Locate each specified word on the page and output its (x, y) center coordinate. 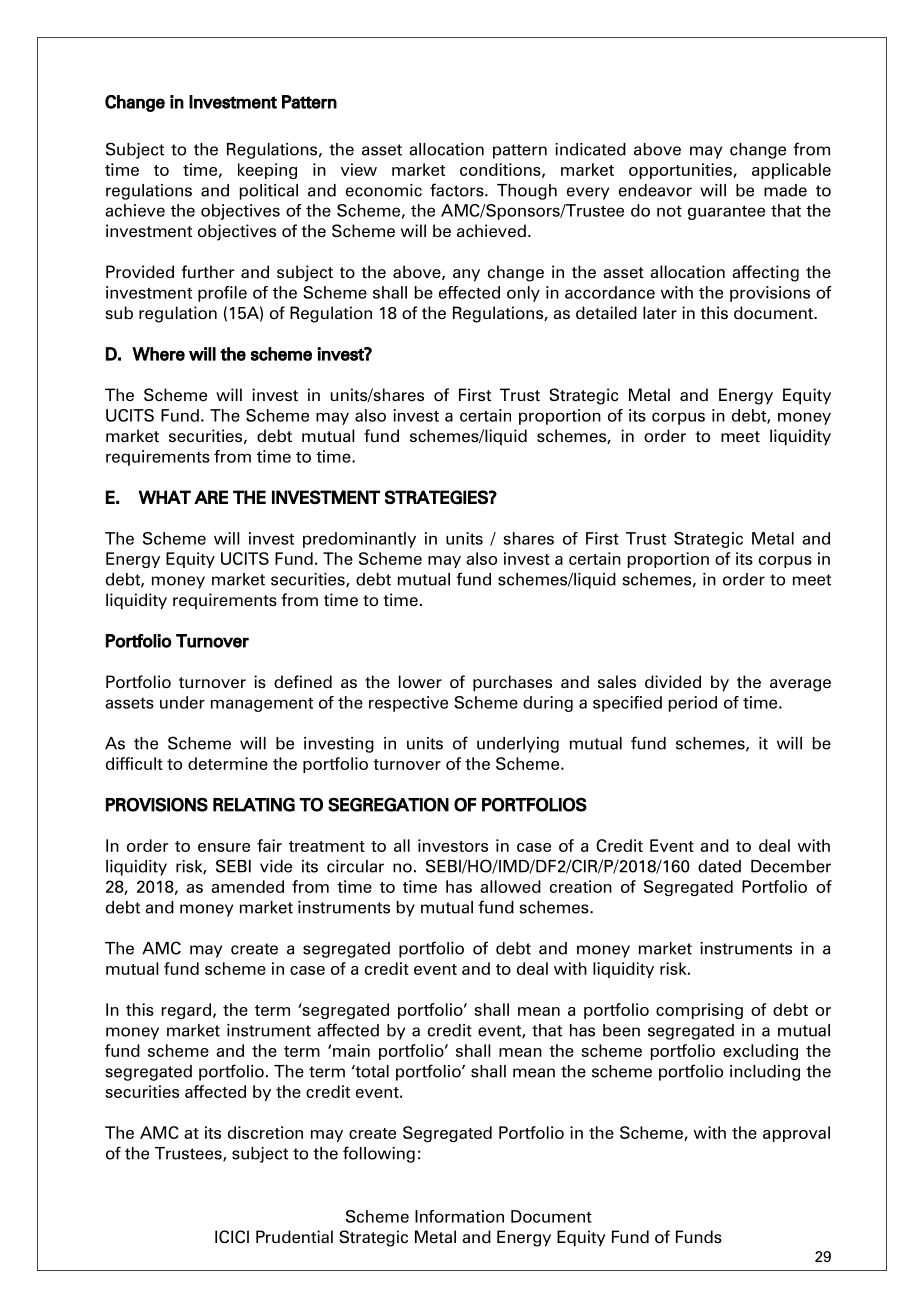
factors (458, 190)
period (692, 704)
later (660, 312)
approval (796, 1134)
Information (459, 1216)
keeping (267, 171)
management (262, 705)
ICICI (232, 1236)
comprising (699, 1011)
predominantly (359, 540)
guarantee (726, 212)
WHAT (165, 497)
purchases (512, 683)
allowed (510, 886)
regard (186, 1011)
